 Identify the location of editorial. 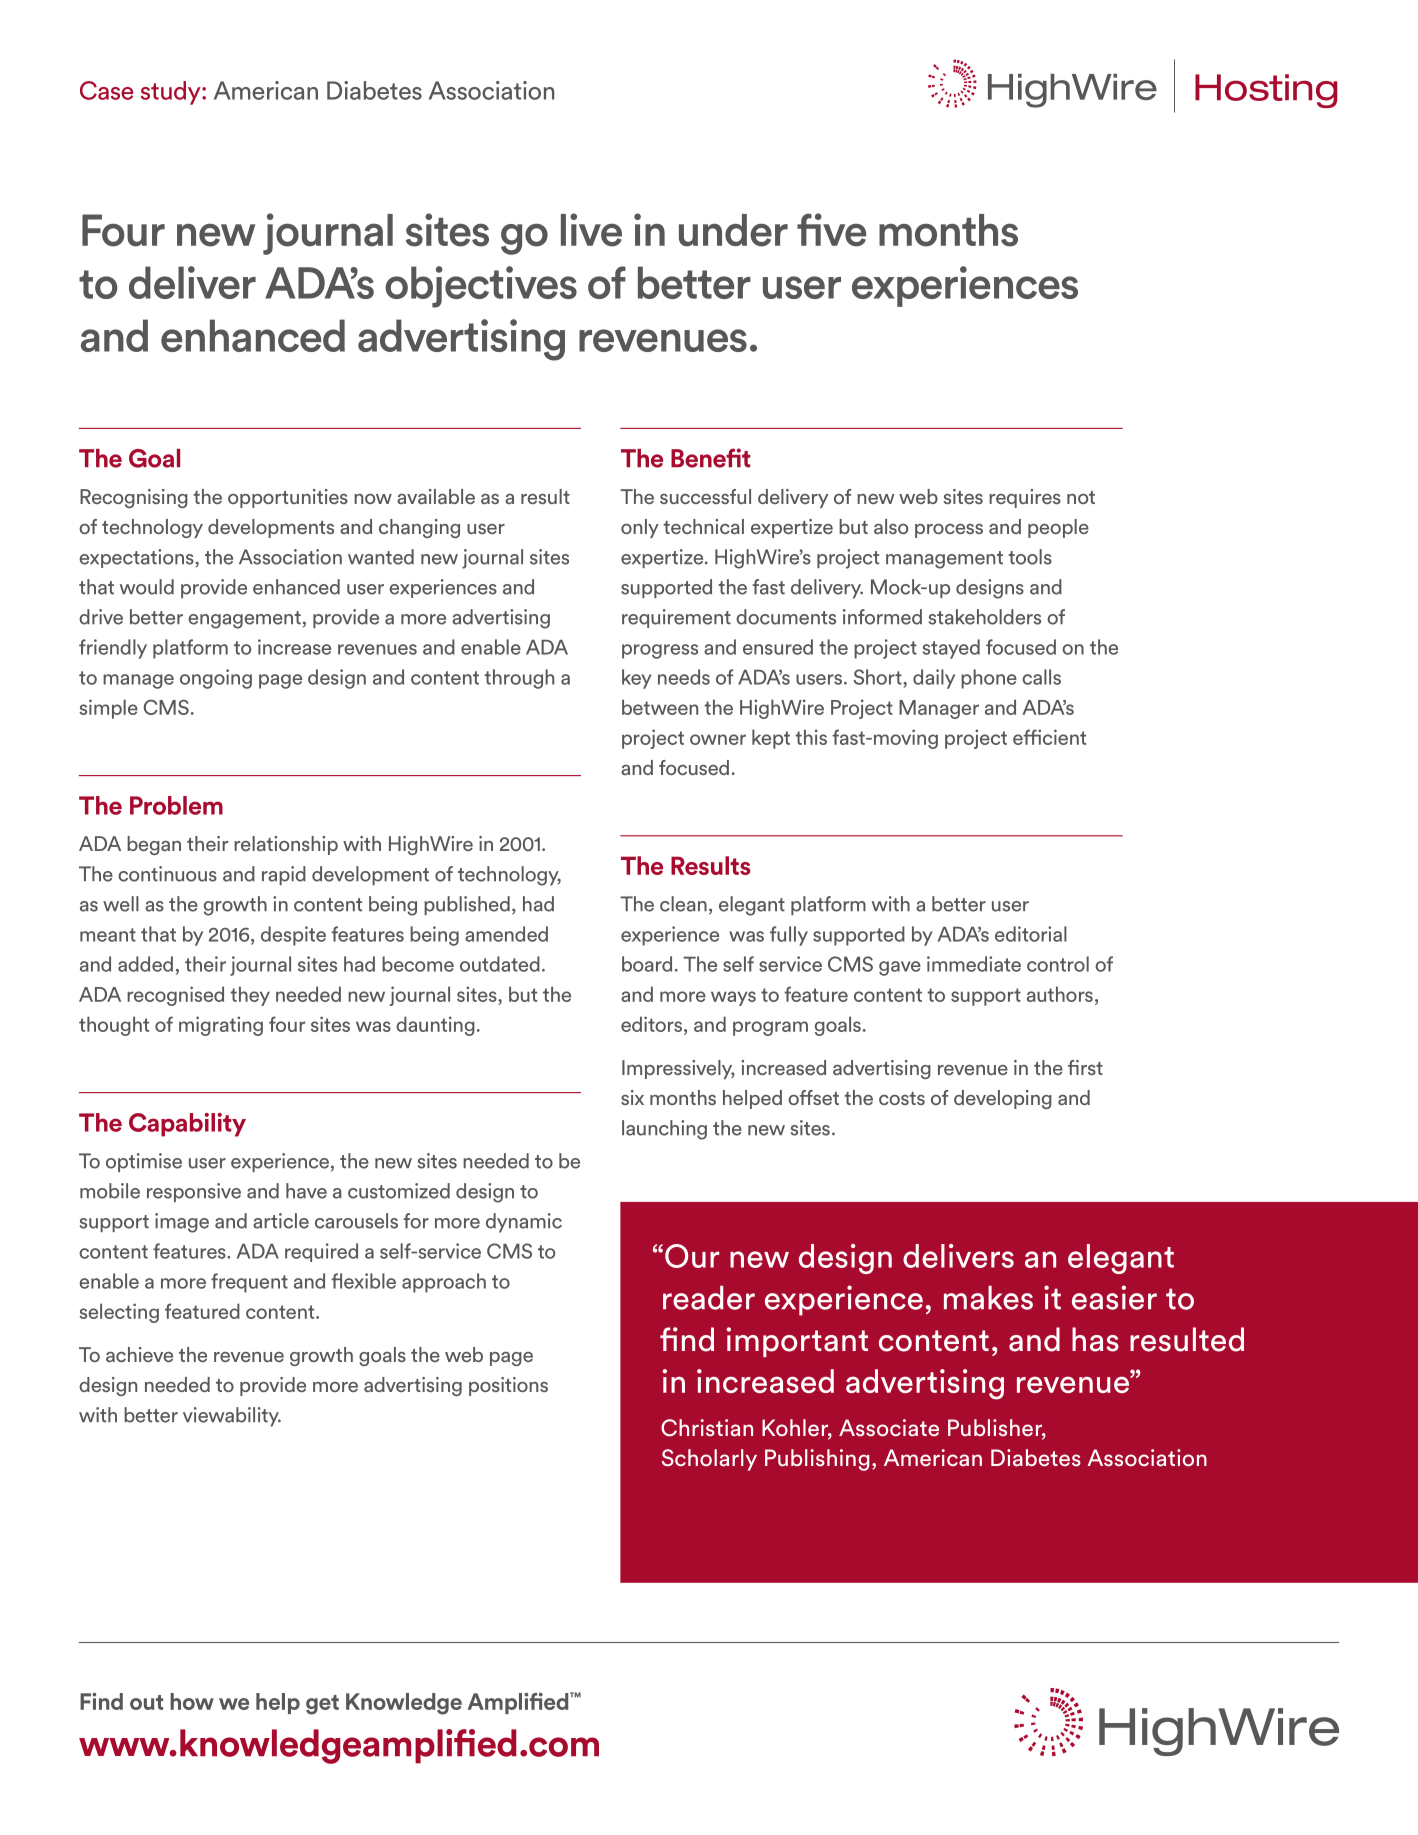
(1031, 934).
